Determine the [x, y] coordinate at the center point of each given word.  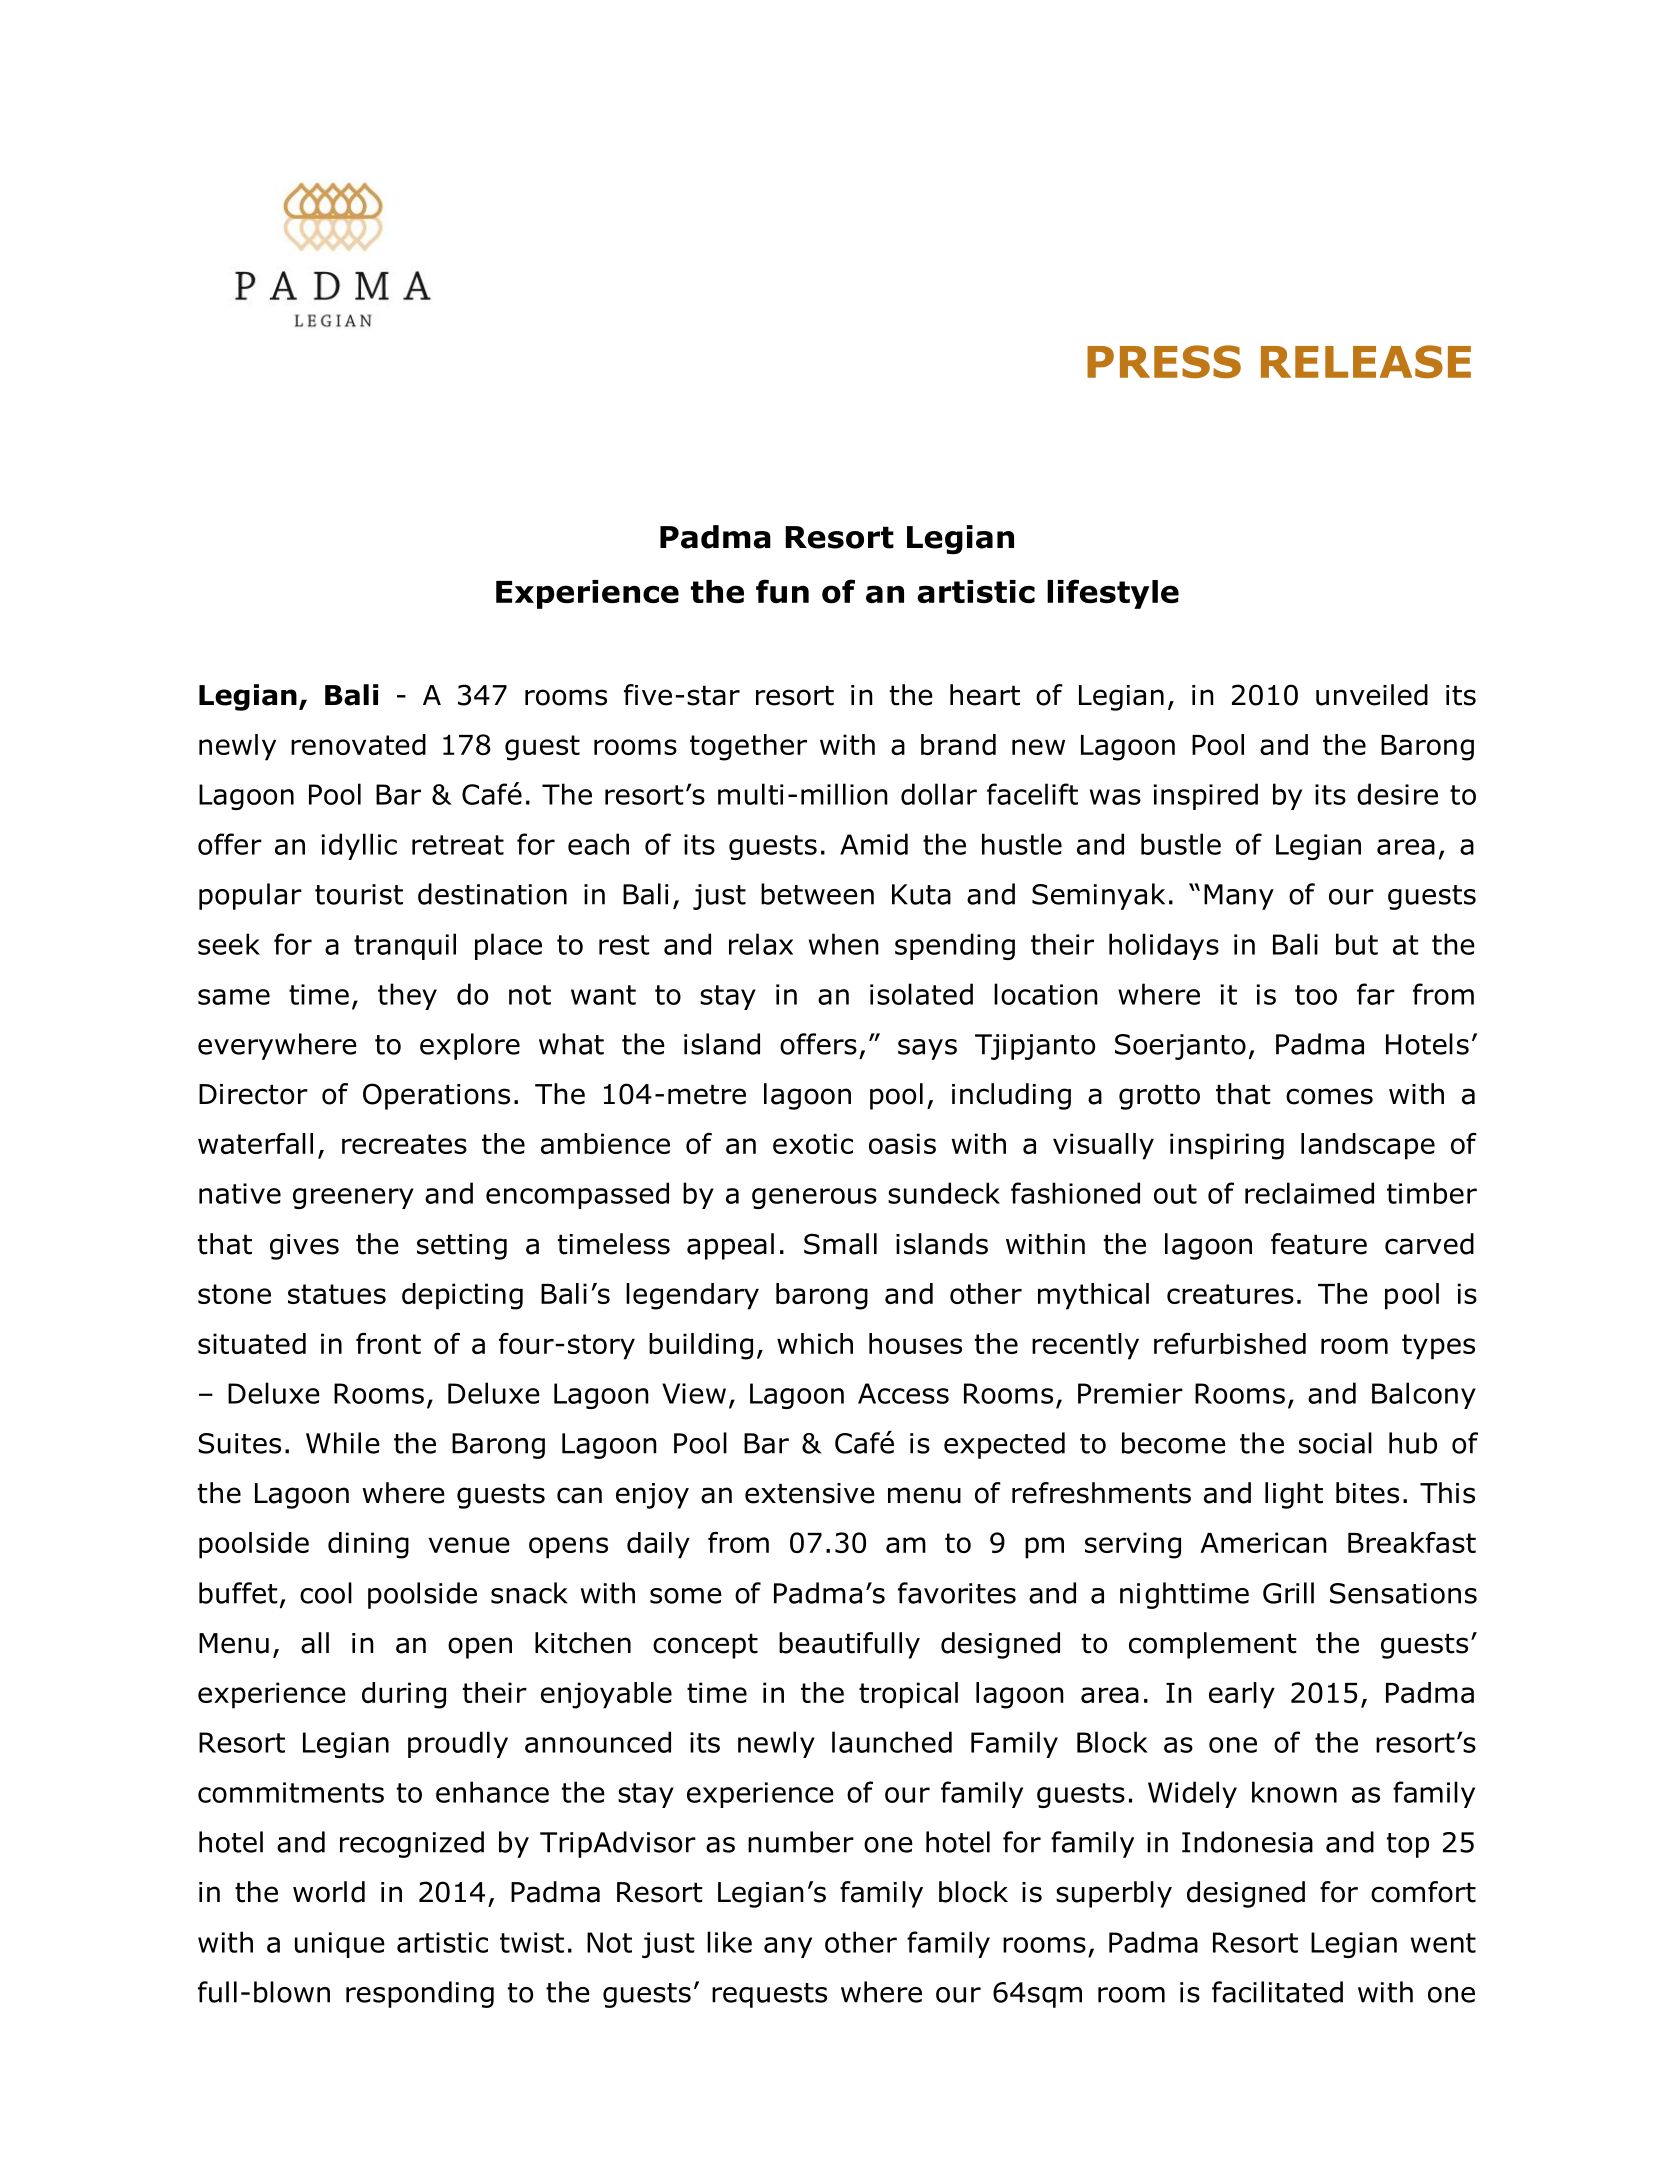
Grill [1288, 1593]
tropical [908, 1695]
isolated [921, 994]
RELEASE [1366, 361]
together [748, 747]
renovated [358, 744]
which [815, 1343]
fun [782, 591]
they [407, 996]
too [1316, 995]
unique [340, 1945]
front [388, 1343]
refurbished [1230, 1343]
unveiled [1372, 695]
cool [326, 1593]
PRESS [1164, 361]
